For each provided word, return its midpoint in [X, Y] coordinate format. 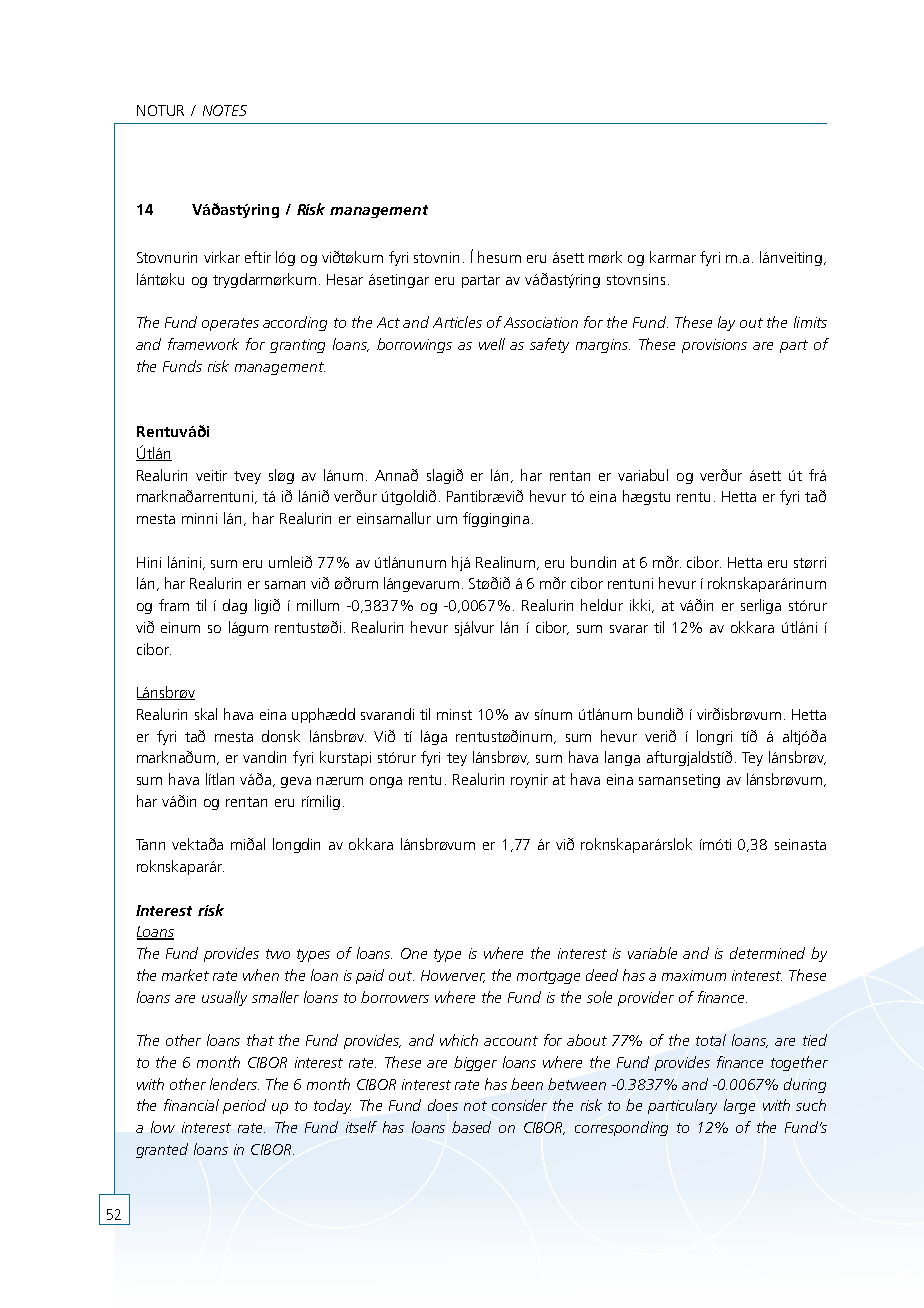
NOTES [225, 110]
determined [767, 953]
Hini [149, 562]
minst [454, 714]
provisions [714, 346]
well [492, 344]
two [278, 954]
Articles [457, 322]
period [244, 1106]
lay [726, 323]
